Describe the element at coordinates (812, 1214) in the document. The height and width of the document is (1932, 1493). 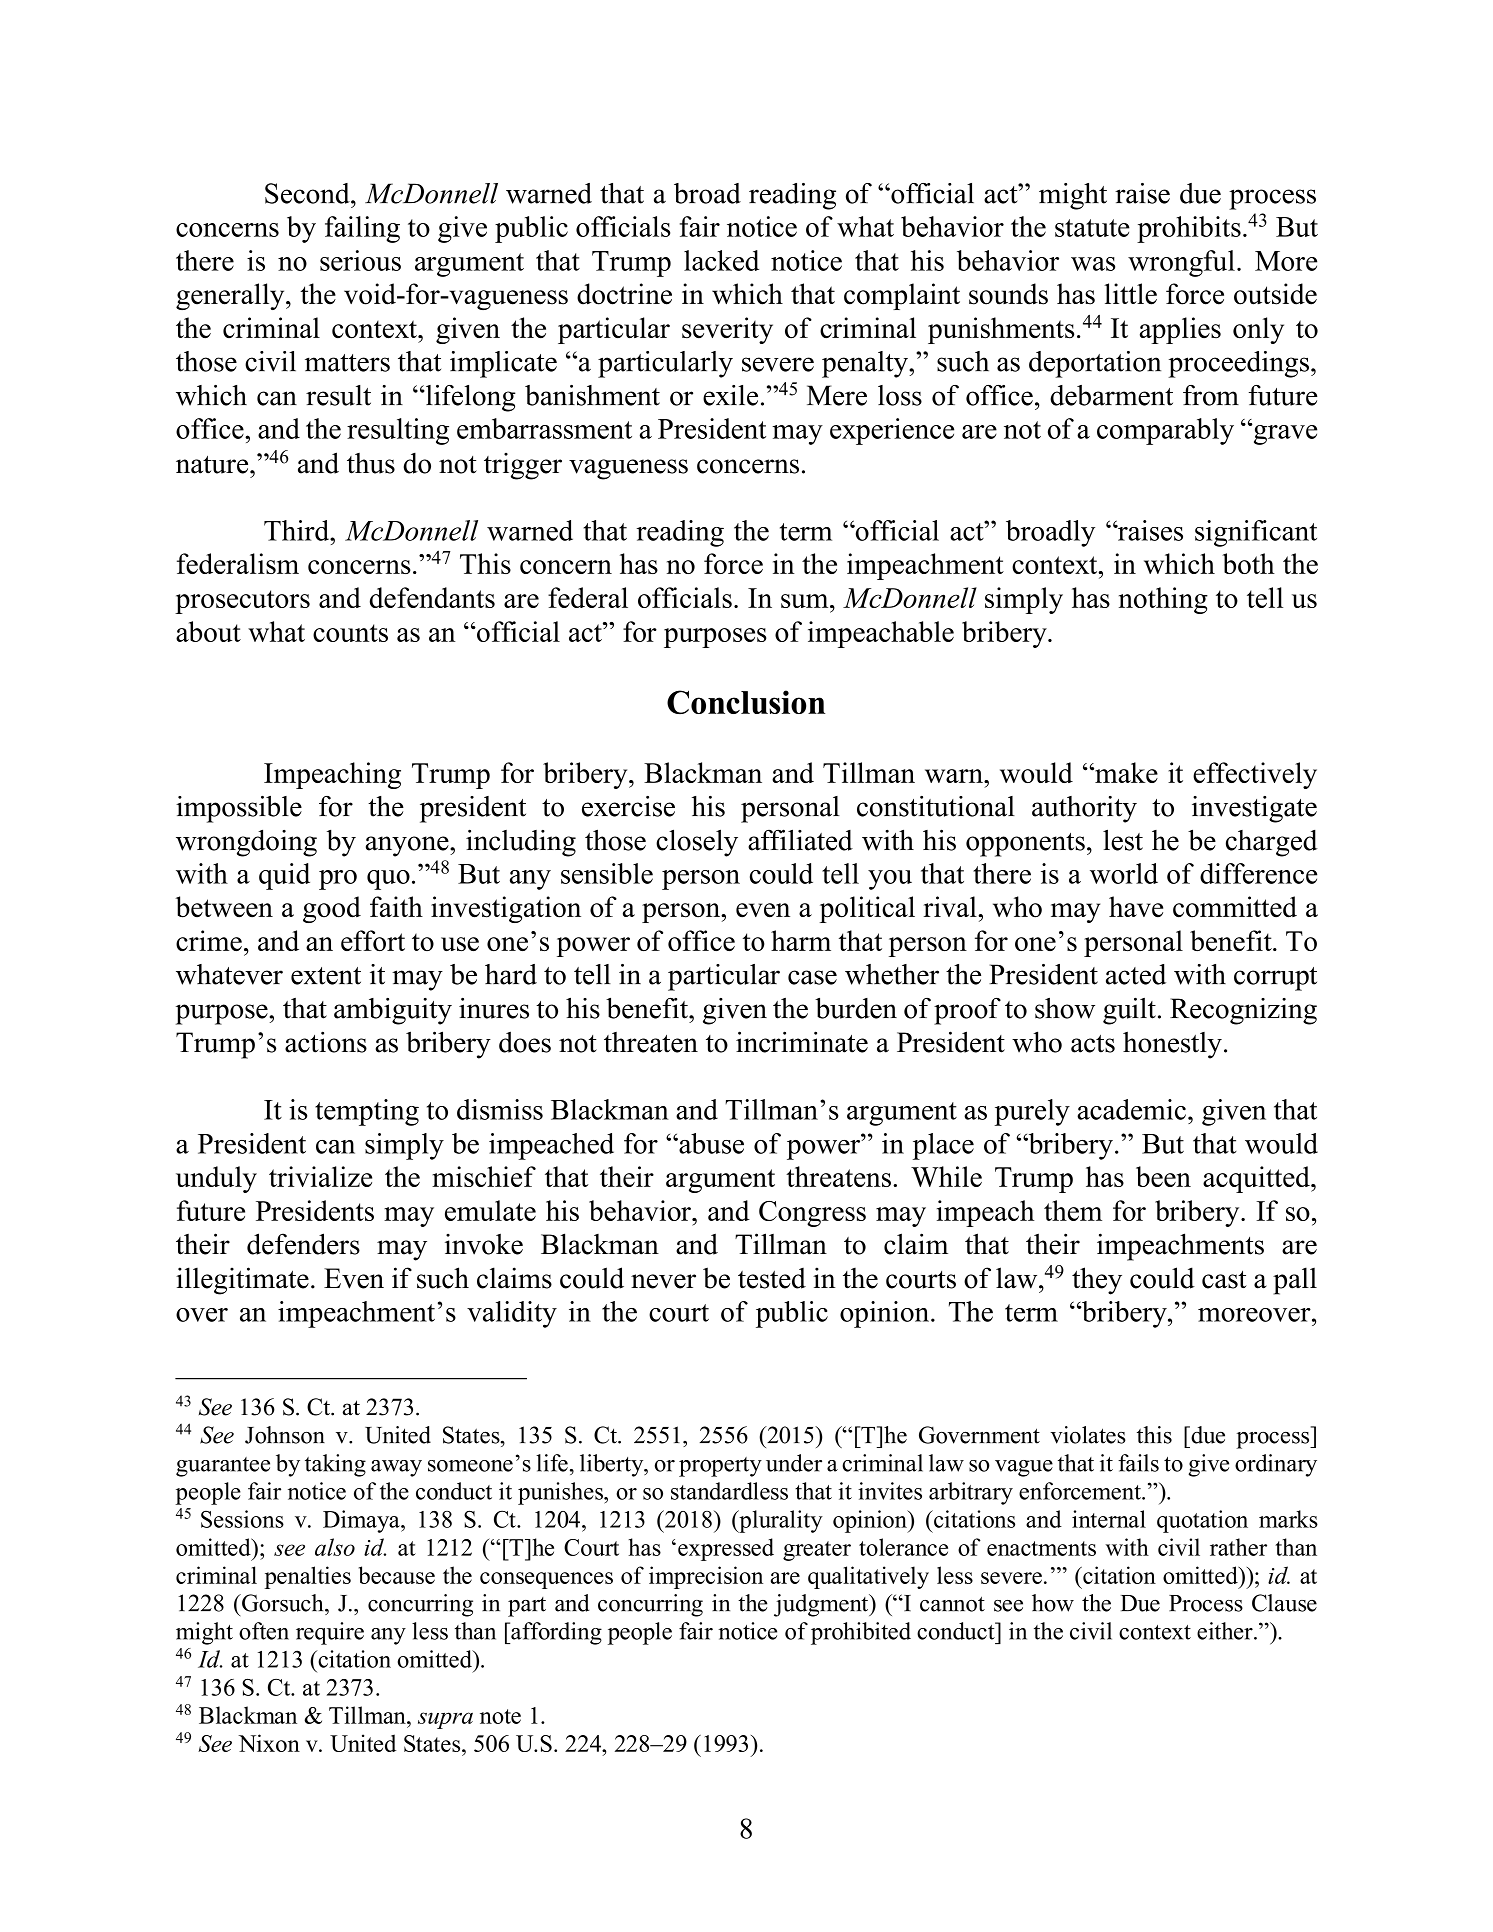
I see `Congress` at that location.
